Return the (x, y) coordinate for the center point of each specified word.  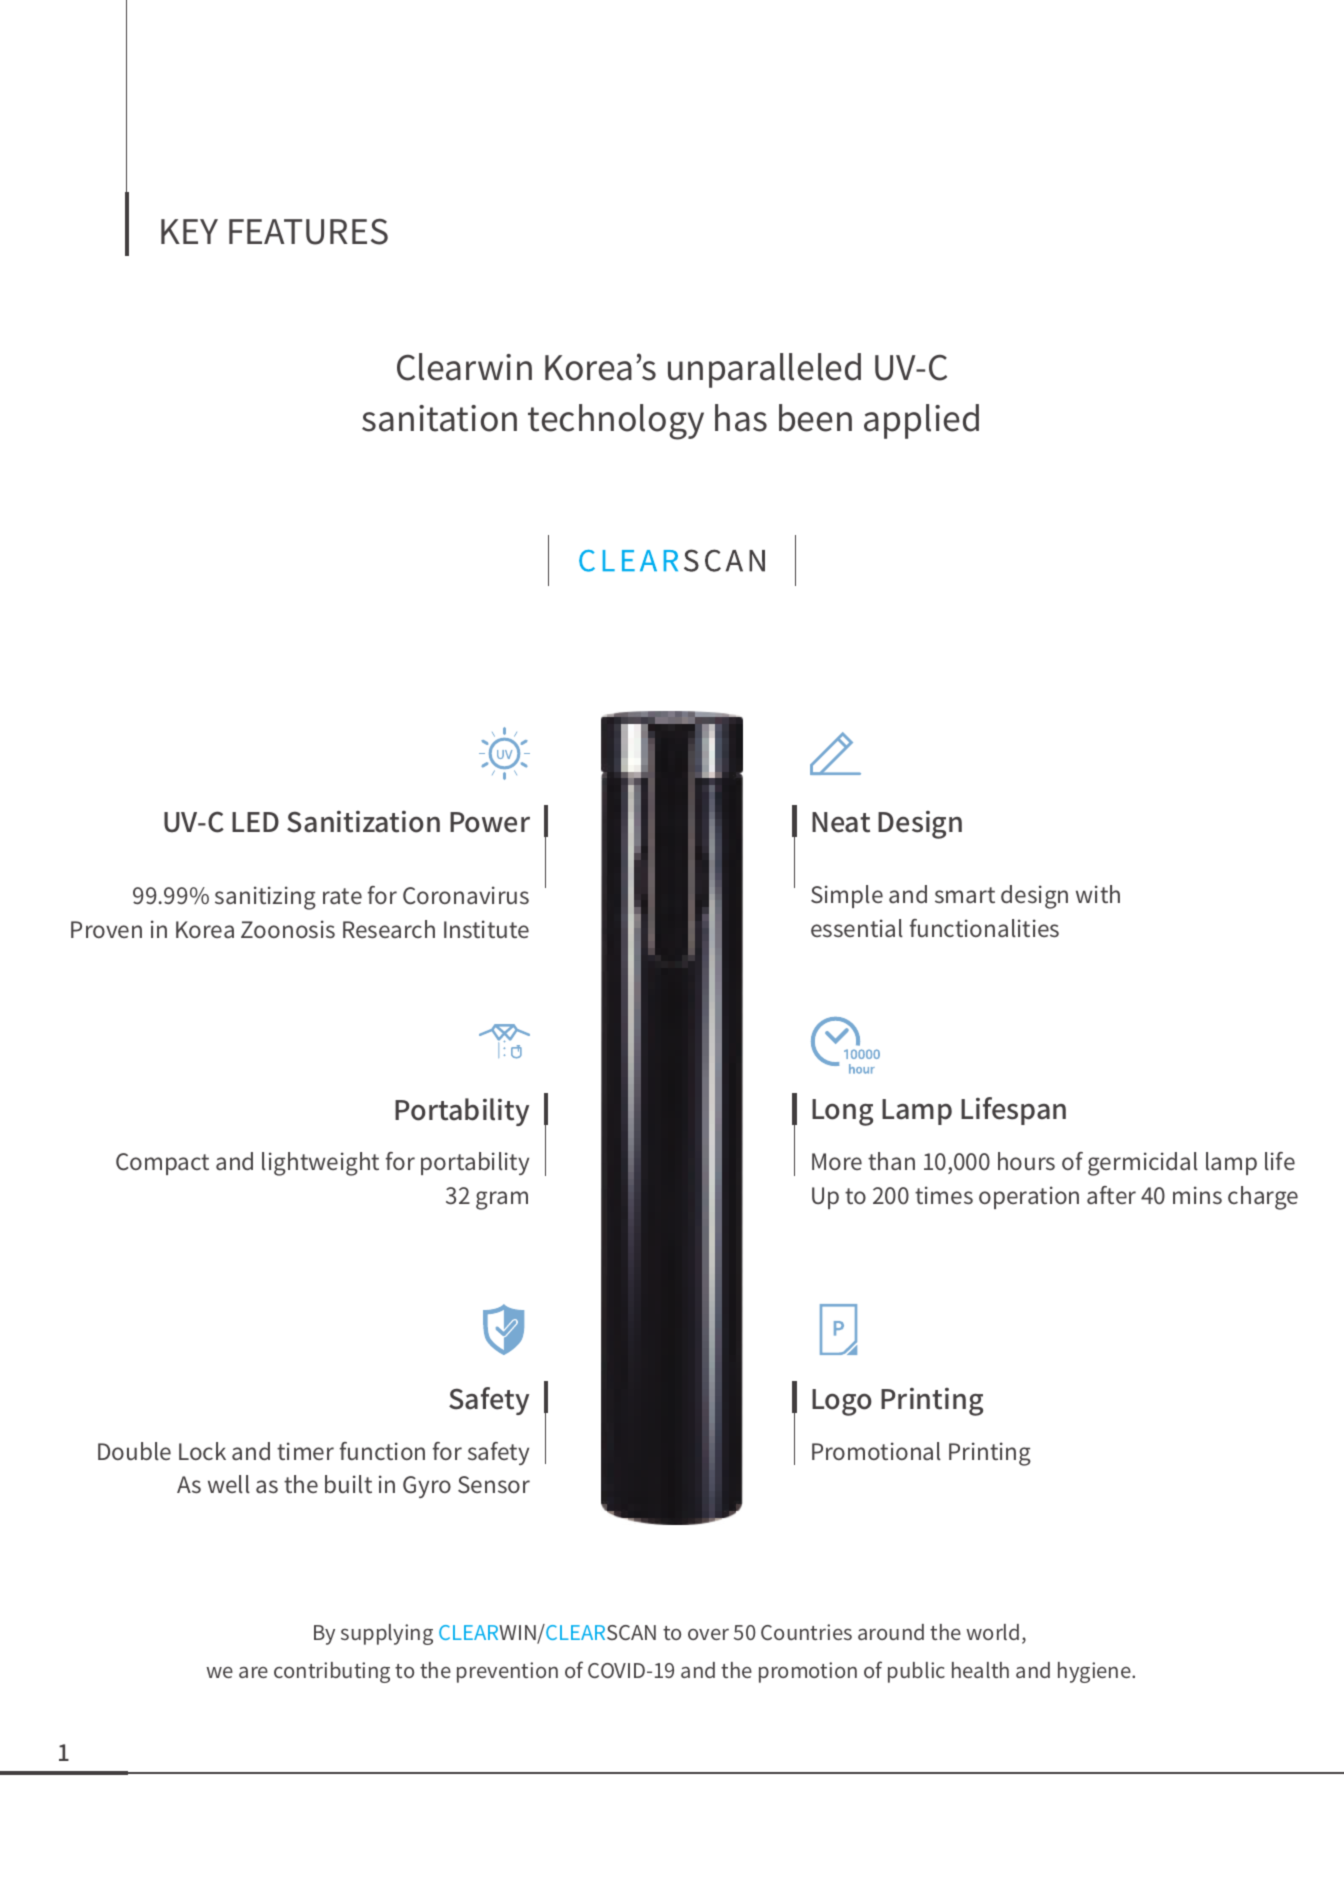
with (1098, 894)
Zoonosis (288, 929)
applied (921, 421)
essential (857, 928)
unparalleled (764, 370)
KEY (189, 231)
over (708, 1634)
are (253, 1672)
